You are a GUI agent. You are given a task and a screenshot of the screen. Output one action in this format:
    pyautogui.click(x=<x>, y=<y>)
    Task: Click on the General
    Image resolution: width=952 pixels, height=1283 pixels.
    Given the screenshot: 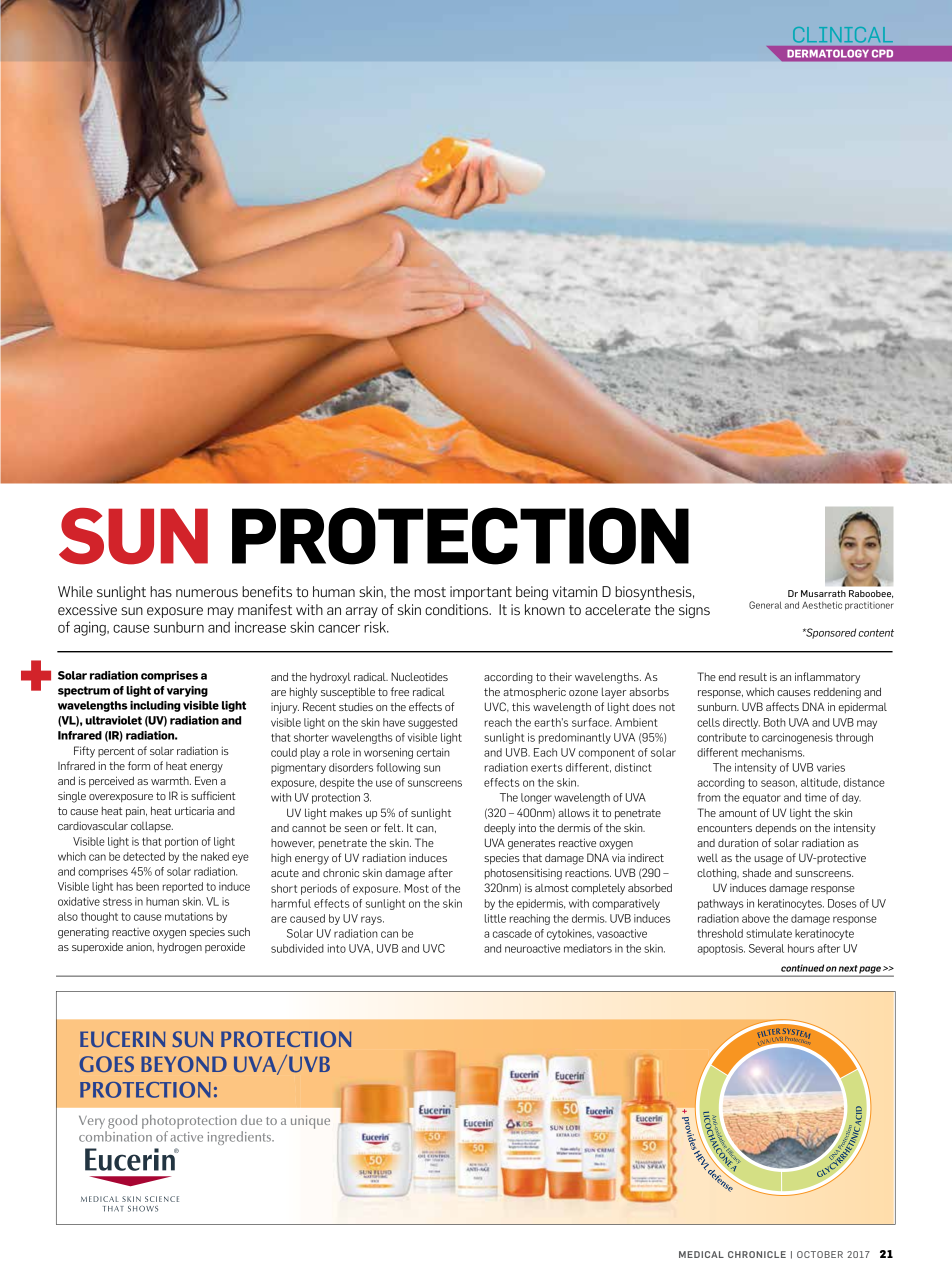 What is the action you would take?
    pyautogui.click(x=765, y=605)
